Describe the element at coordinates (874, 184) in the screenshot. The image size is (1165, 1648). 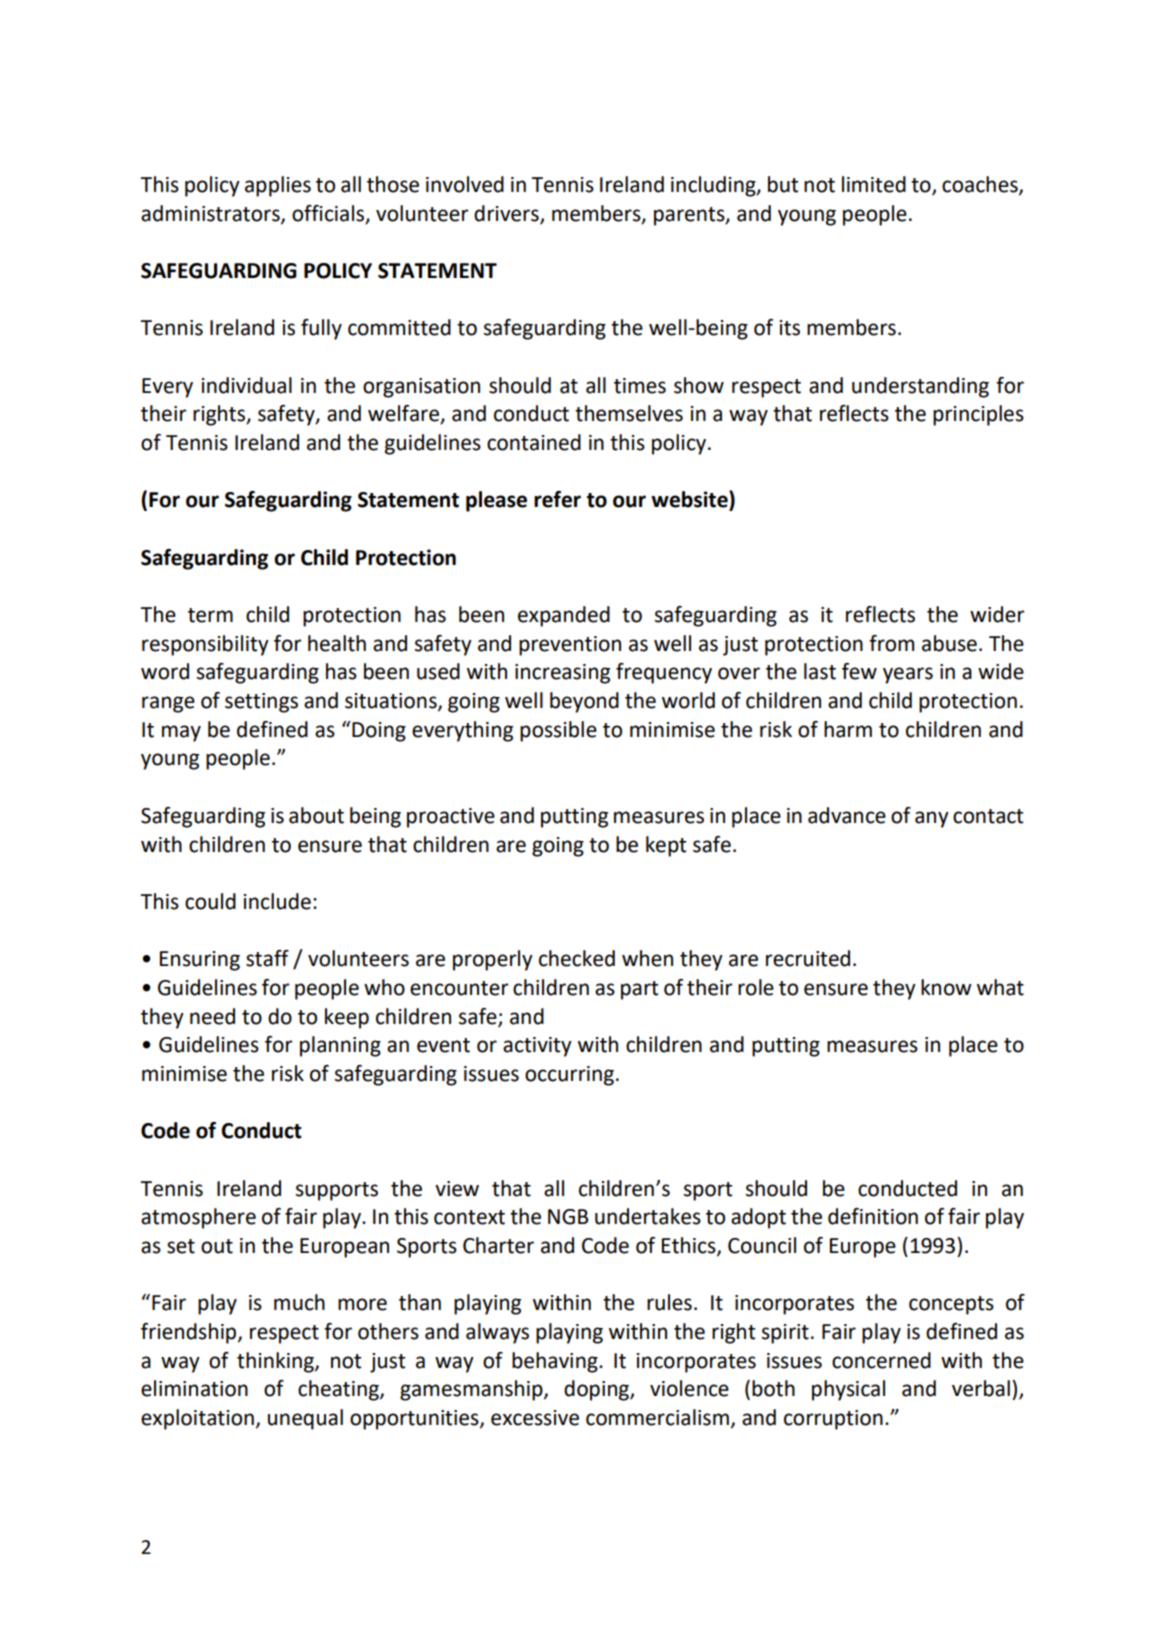
I see `limited` at that location.
